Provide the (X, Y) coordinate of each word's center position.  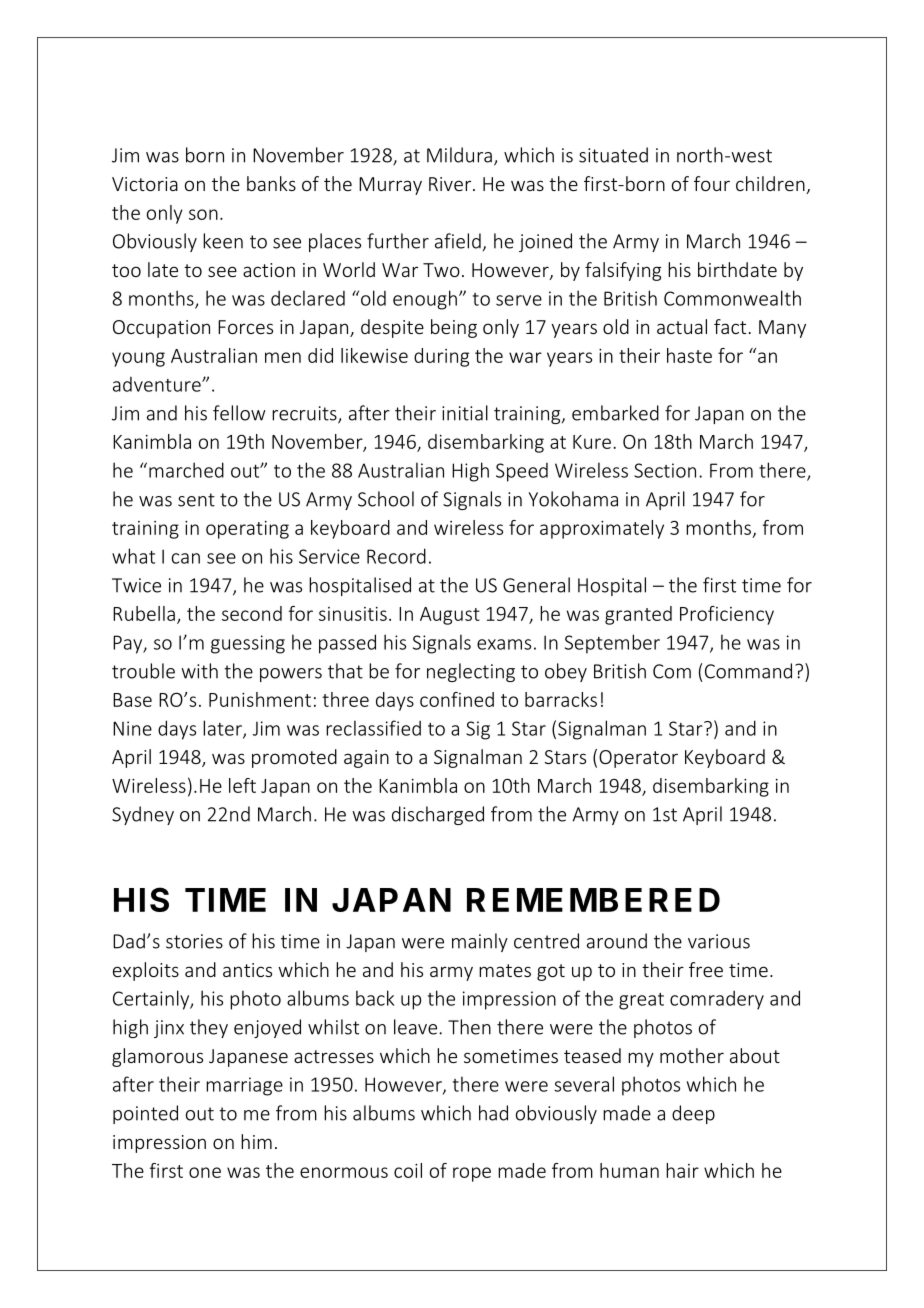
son (203, 214)
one (205, 1172)
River (451, 184)
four (712, 183)
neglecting (471, 672)
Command (748, 671)
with (199, 671)
